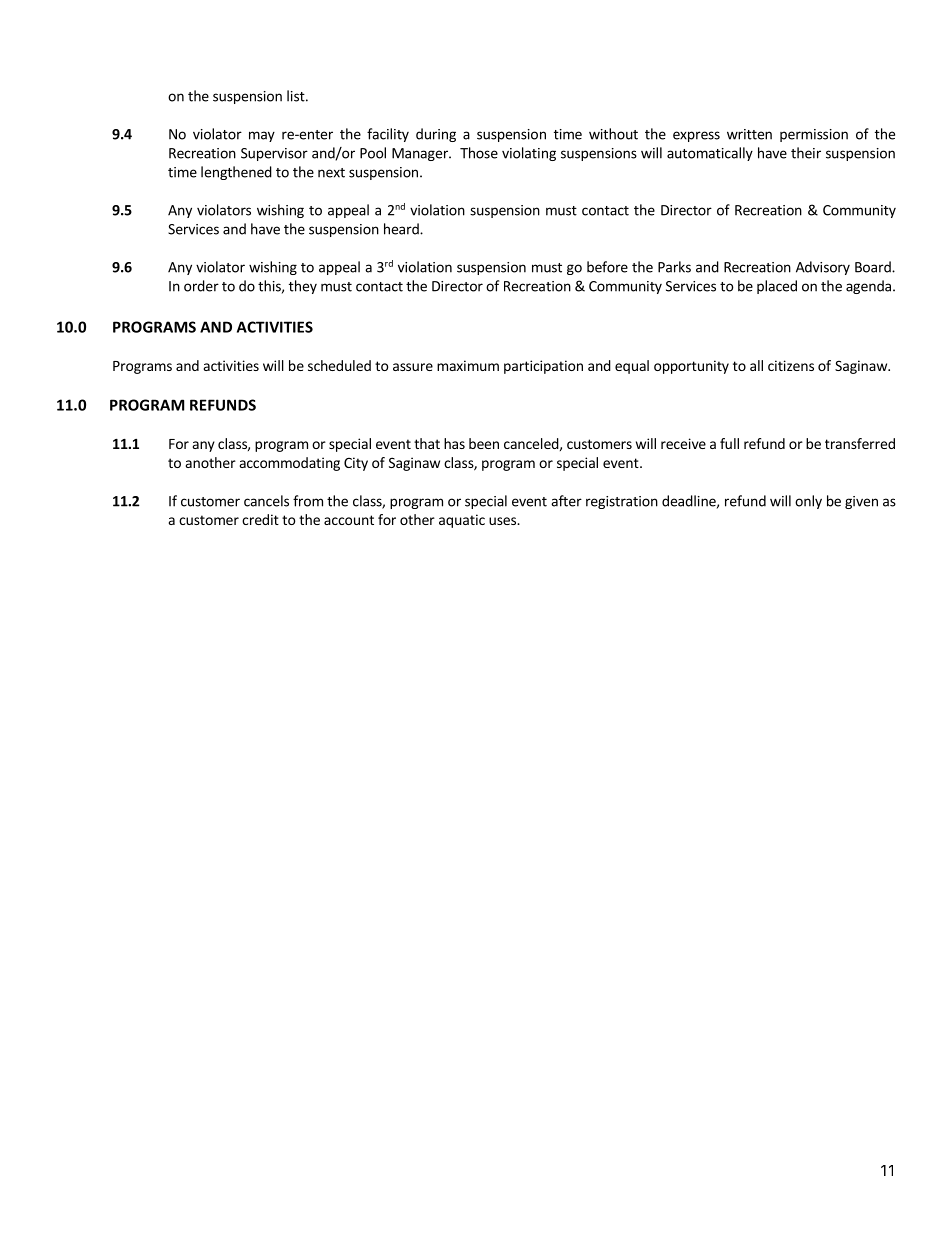  What do you see at coordinates (274, 154) in the screenshot?
I see `Supervisor` at bounding box center [274, 154].
